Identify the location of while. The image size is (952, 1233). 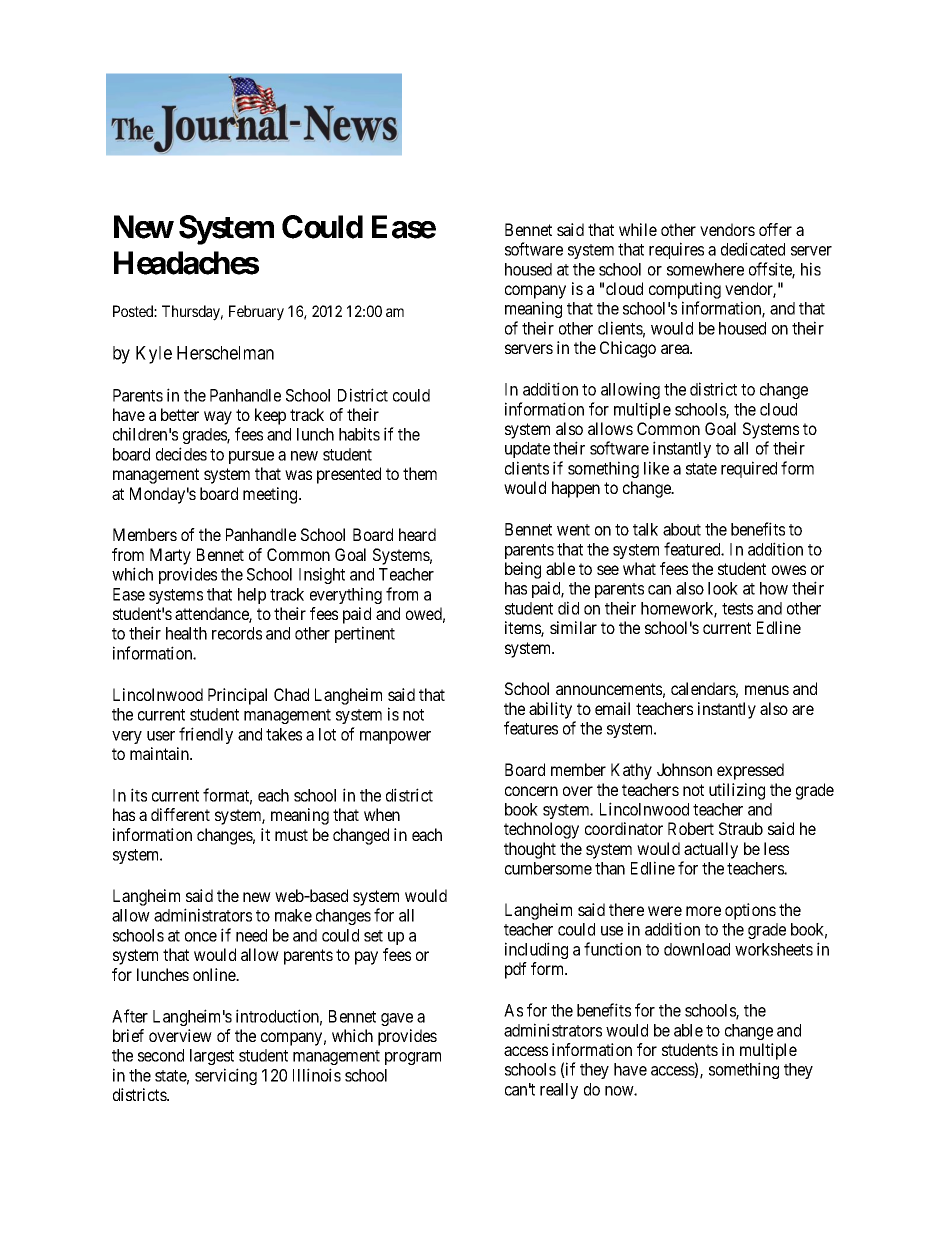
(638, 229).
